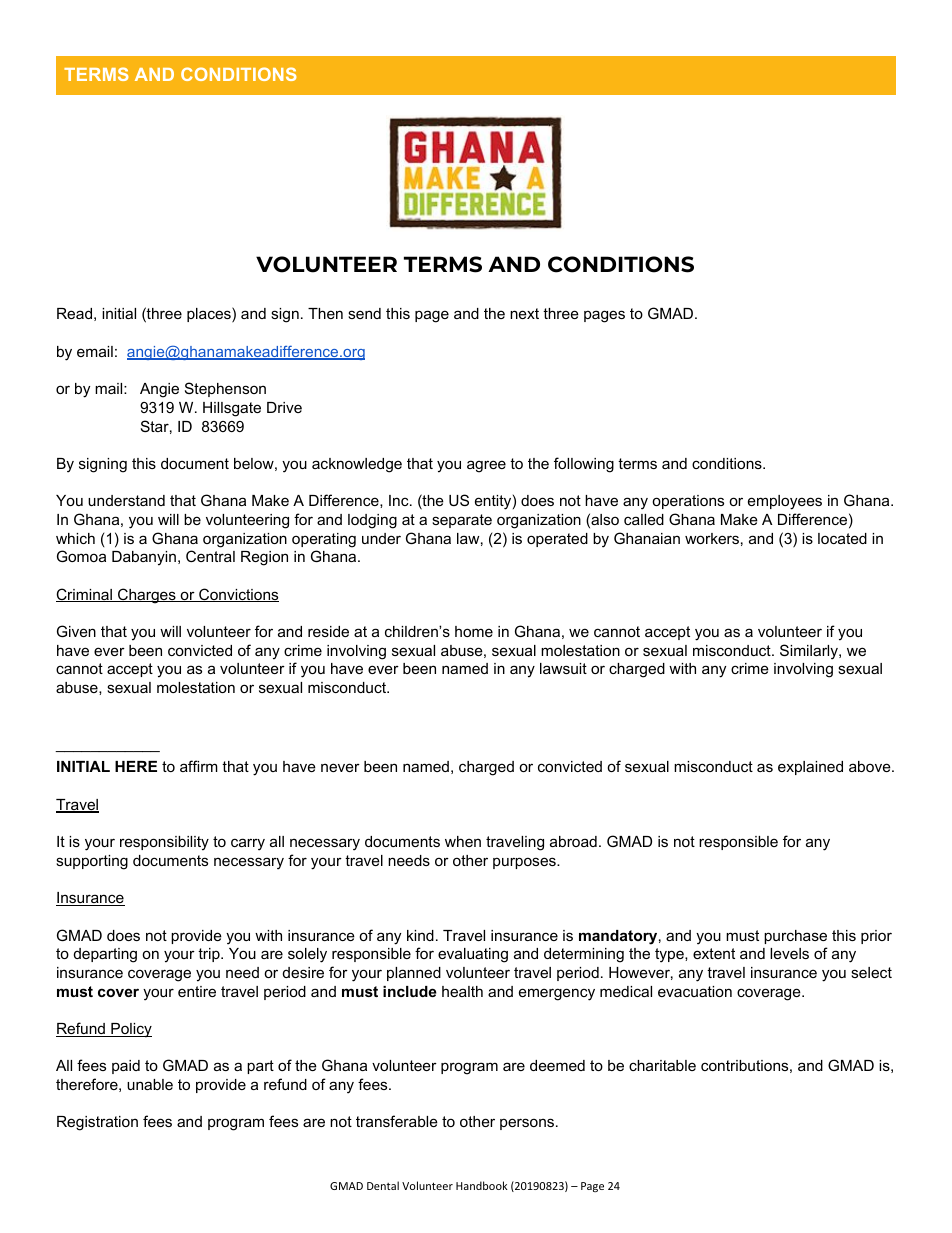  I want to click on charitable, so click(662, 1065).
